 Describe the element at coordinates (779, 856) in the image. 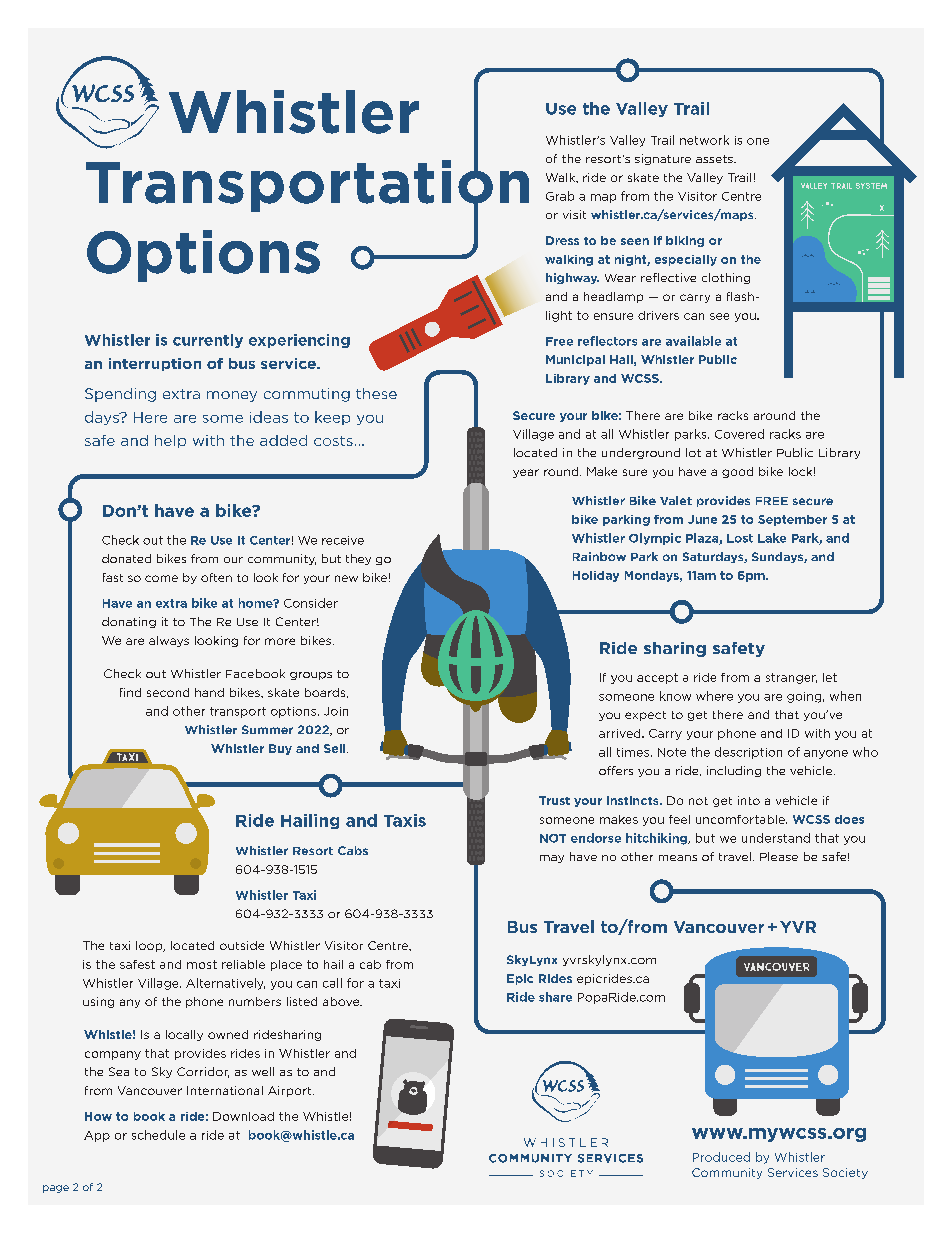

I see `Please` at that location.
